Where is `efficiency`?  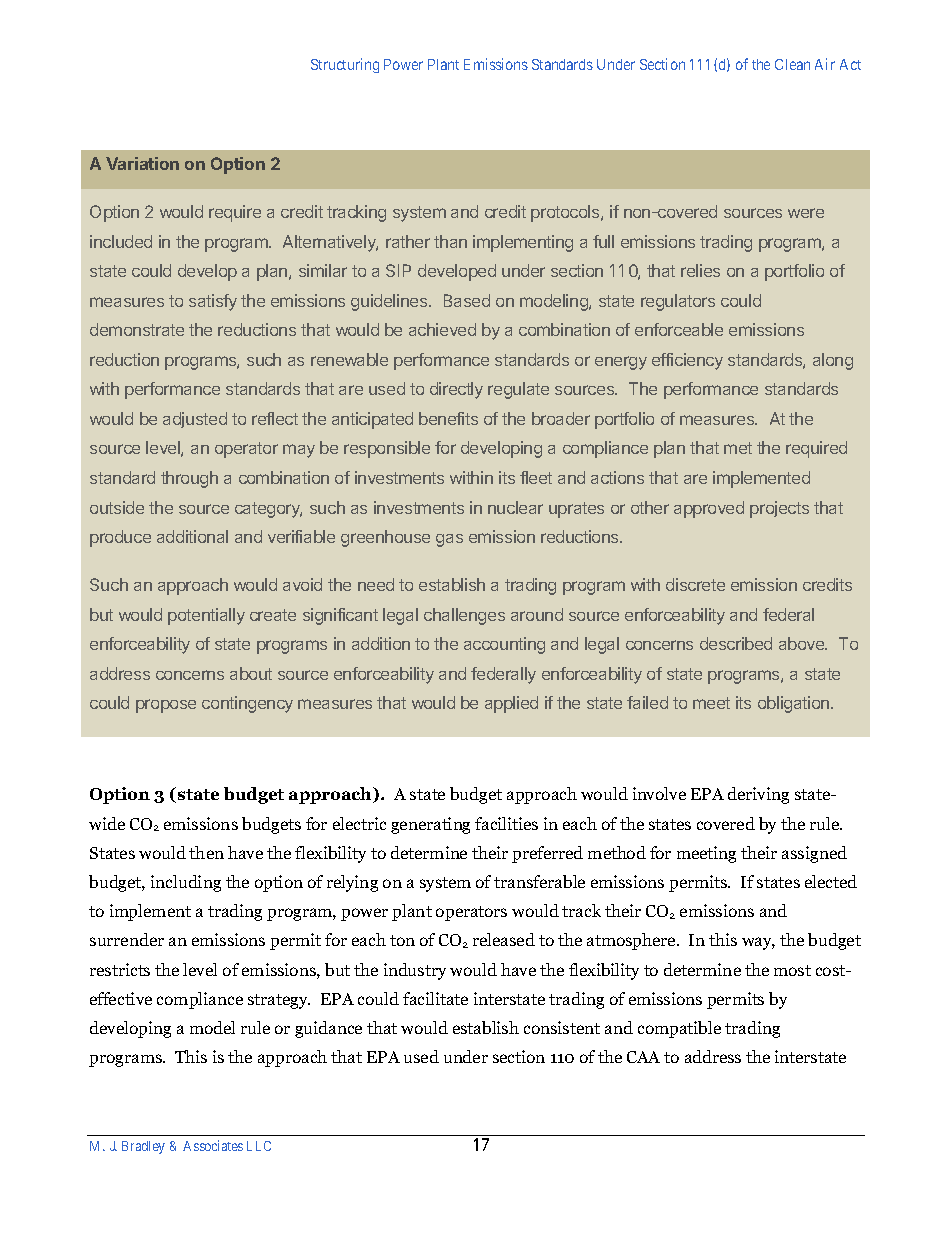 efficiency is located at coordinates (687, 361).
